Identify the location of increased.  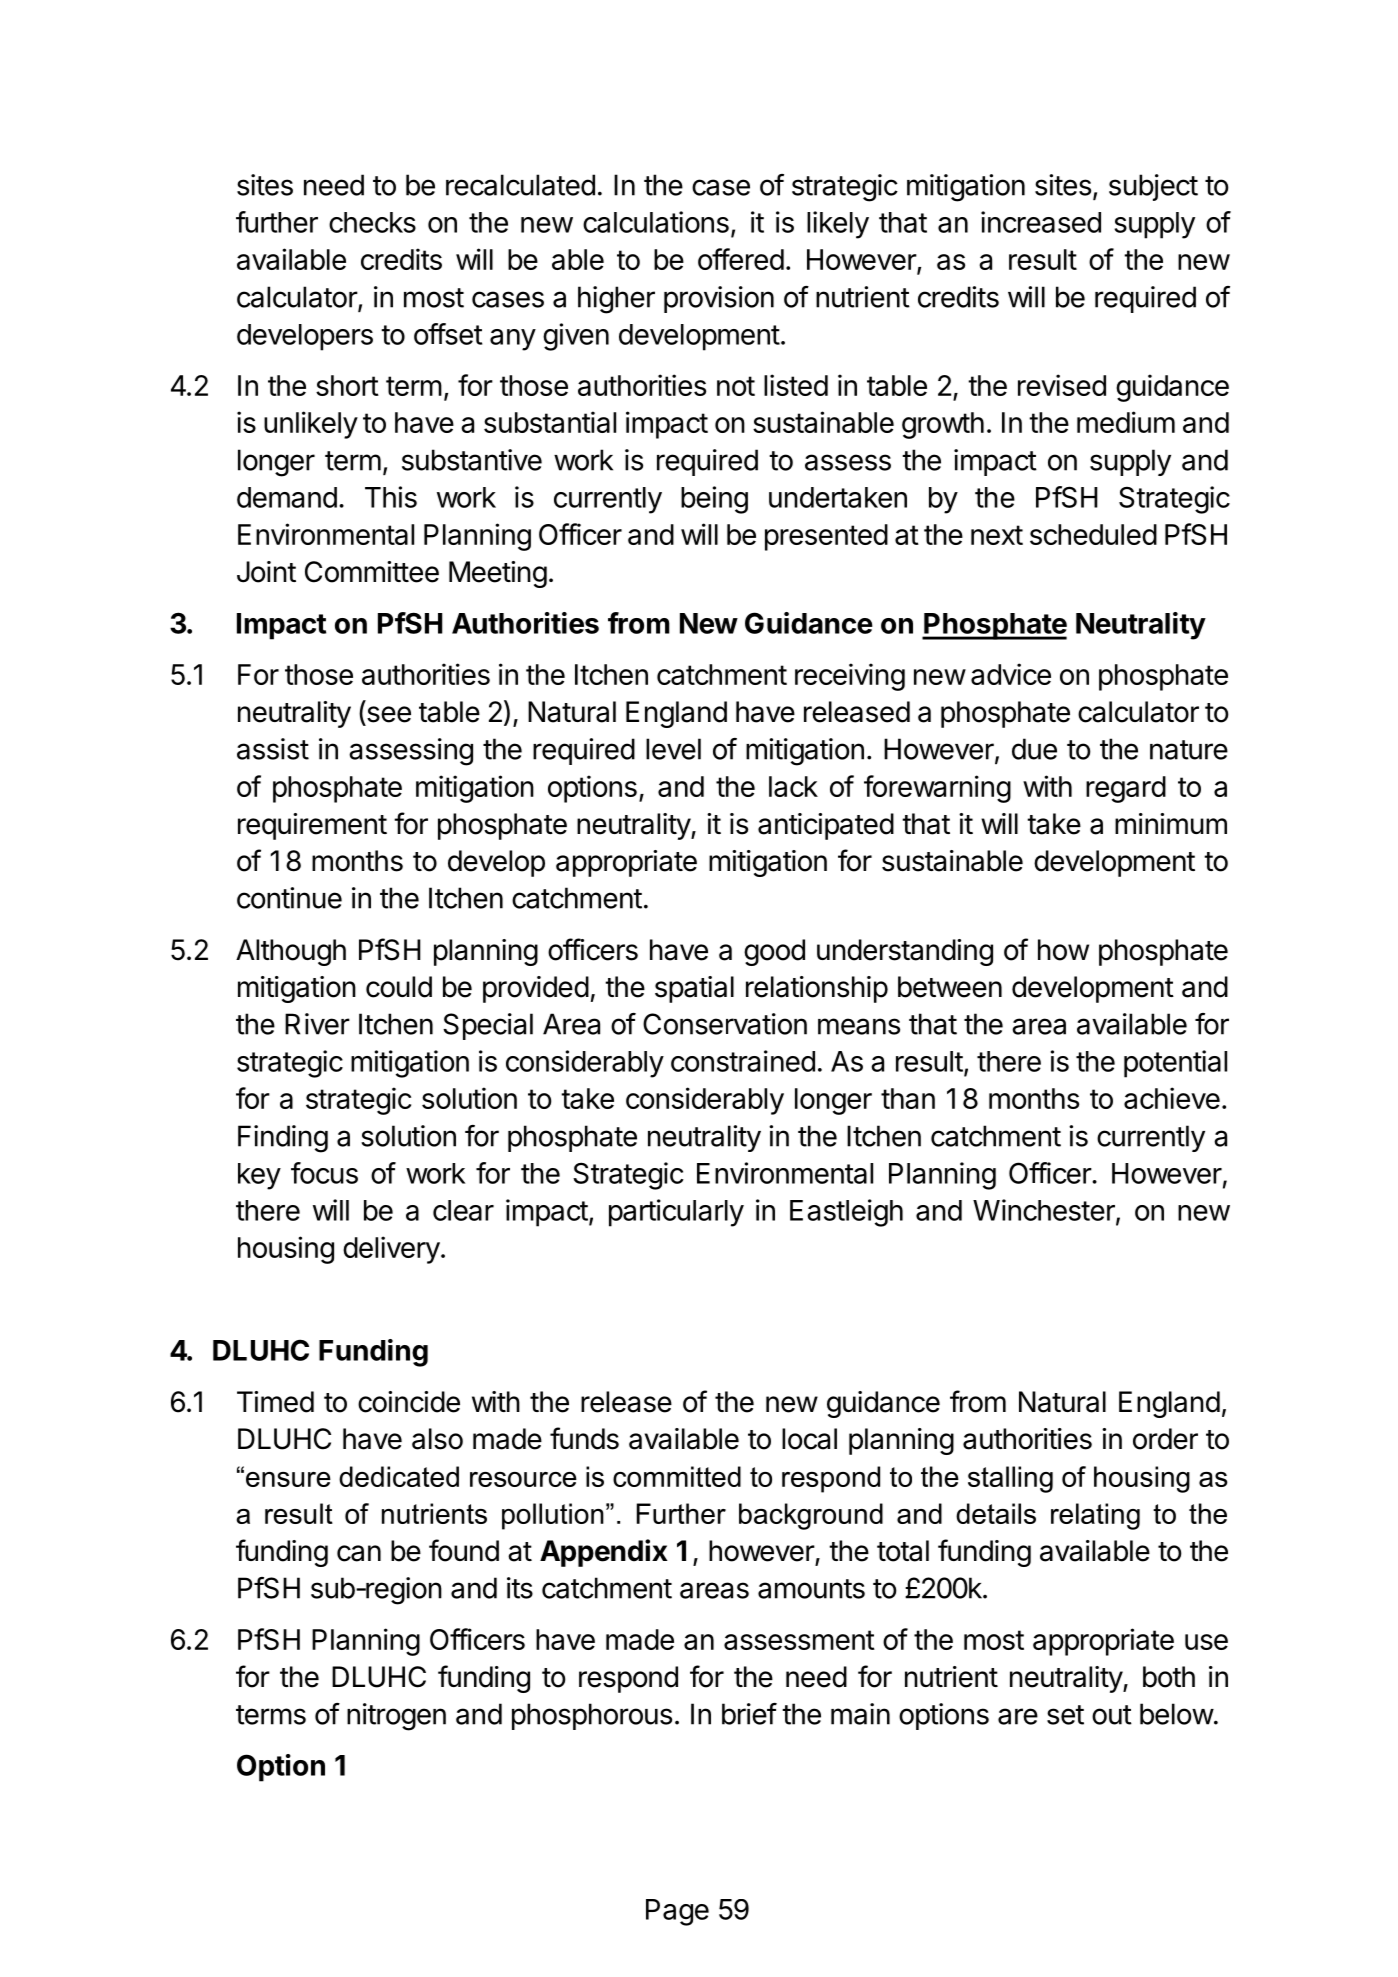
(1041, 222).
